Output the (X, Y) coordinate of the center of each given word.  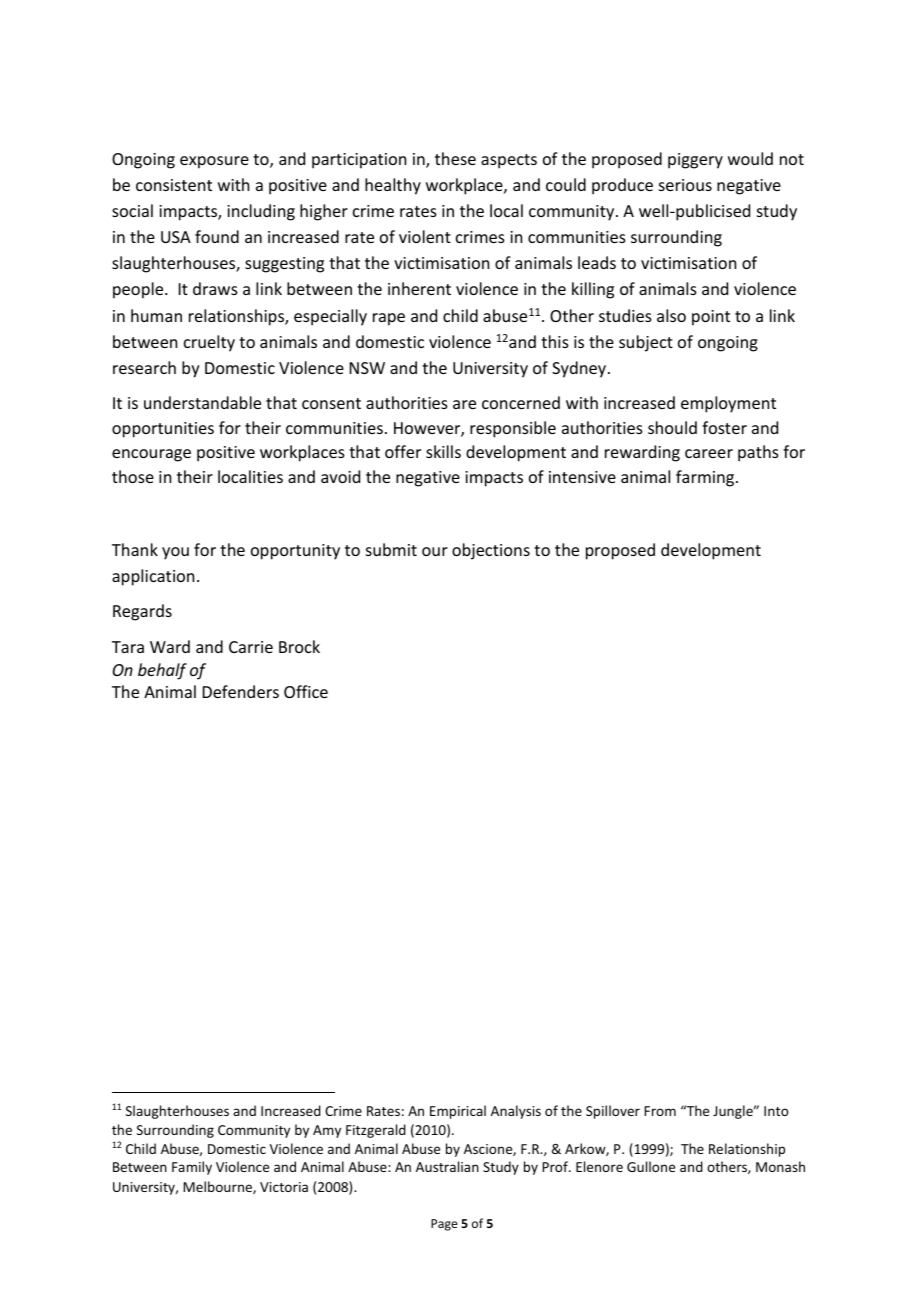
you (175, 553)
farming (706, 478)
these (455, 158)
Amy (327, 1131)
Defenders (241, 691)
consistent (174, 185)
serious (685, 185)
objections (491, 551)
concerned (521, 402)
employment (728, 404)
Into (776, 1111)
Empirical (458, 1112)
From (660, 1111)
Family (192, 1168)
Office (306, 691)
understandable (202, 402)
